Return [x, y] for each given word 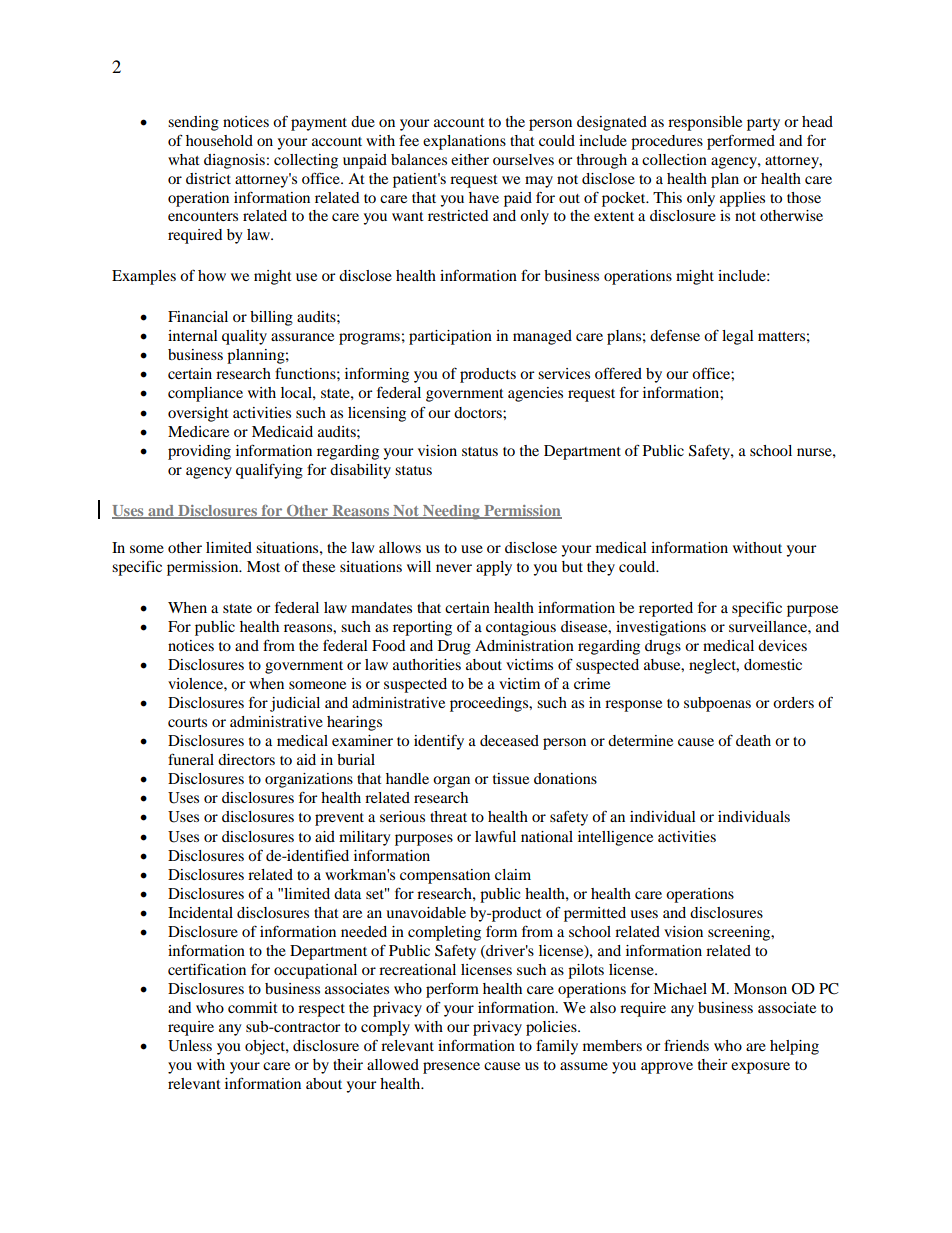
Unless [190, 1046]
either [470, 159]
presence [451, 1068]
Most [263, 566]
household [219, 140]
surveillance [769, 626]
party [763, 124]
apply [494, 568]
